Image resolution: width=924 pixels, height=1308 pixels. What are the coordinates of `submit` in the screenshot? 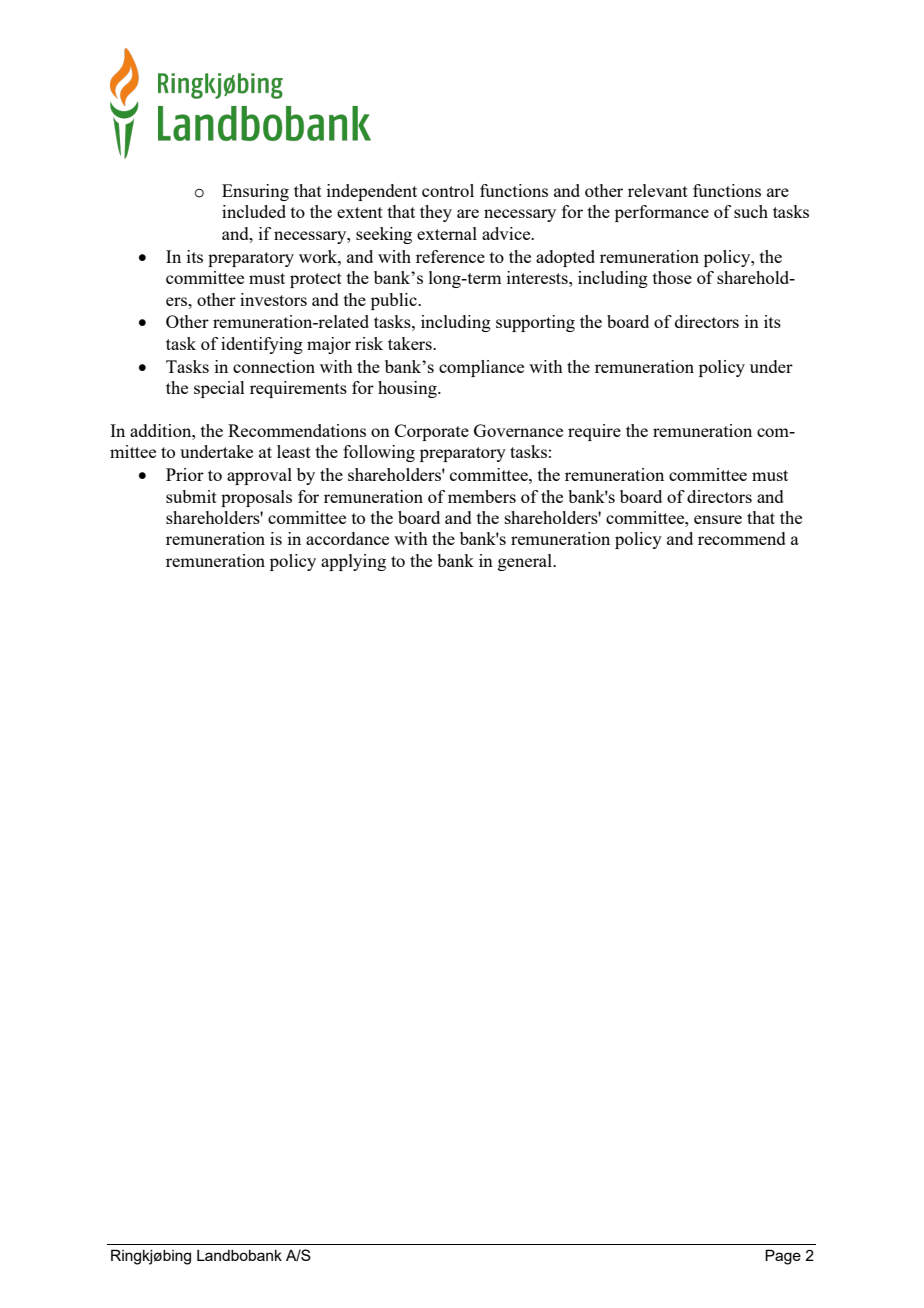 It's located at (191, 496).
